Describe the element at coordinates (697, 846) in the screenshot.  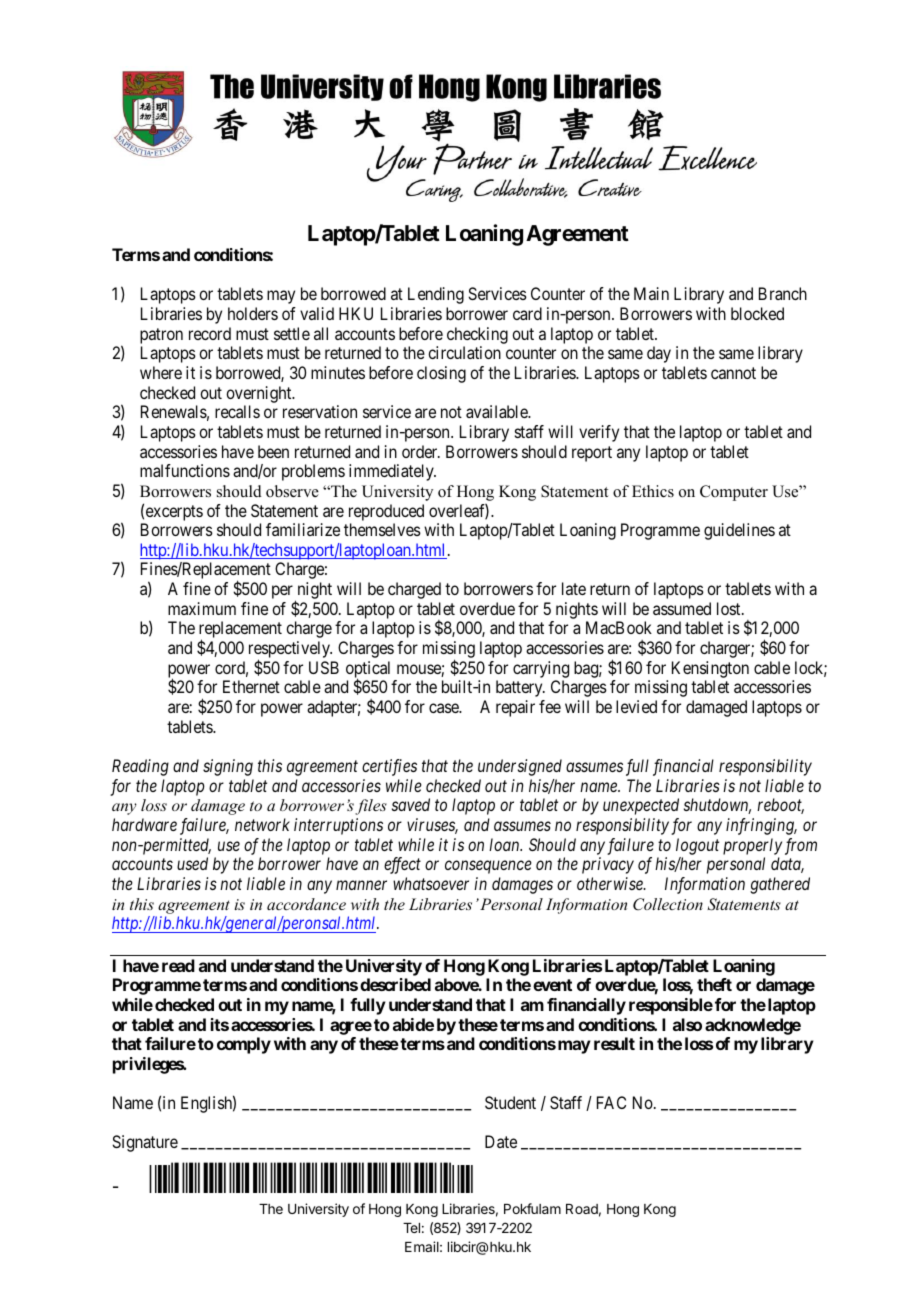
I see `logout` at that location.
